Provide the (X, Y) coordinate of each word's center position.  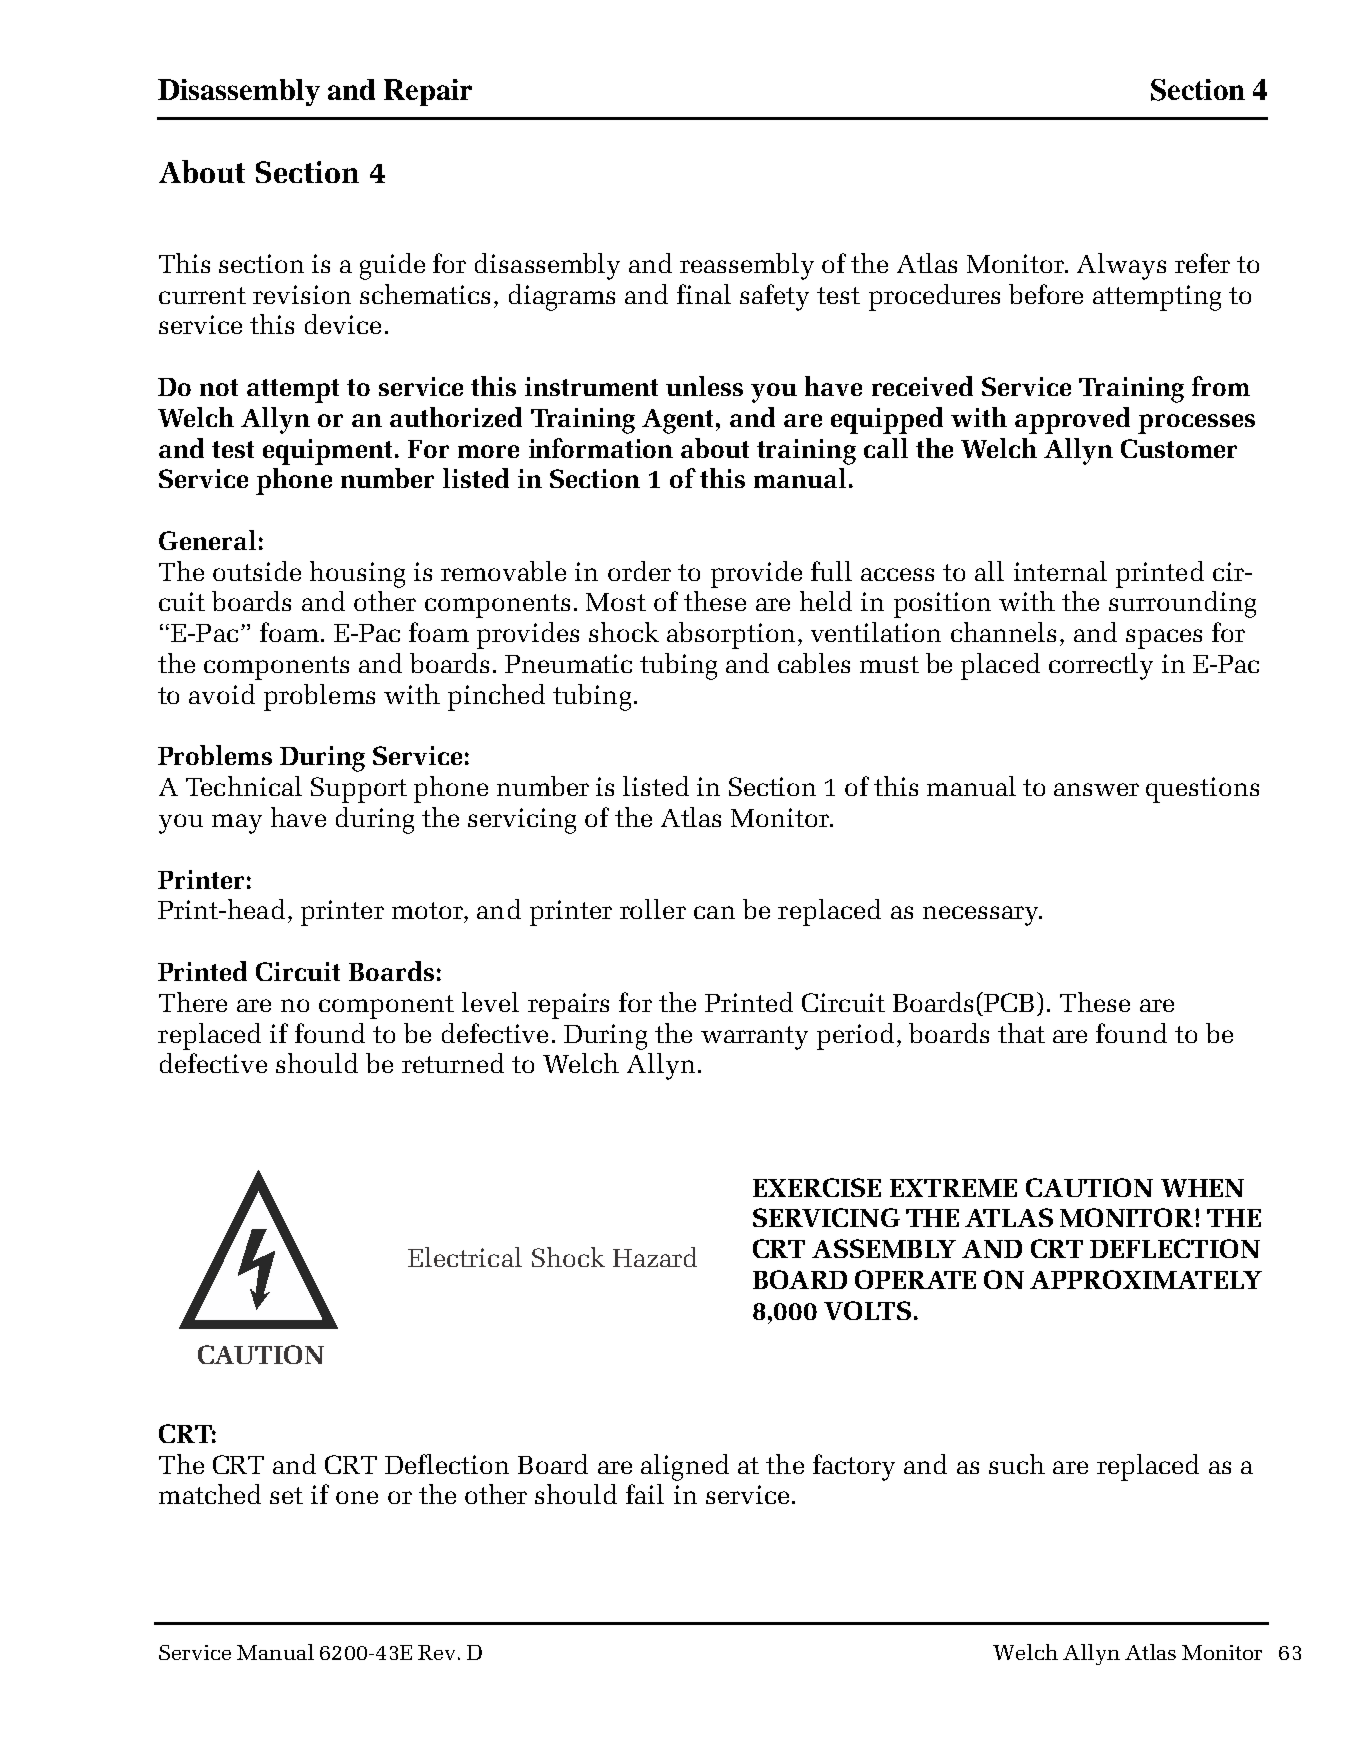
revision (302, 294)
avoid (222, 694)
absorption (731, 635)
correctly (1101, 666)
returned (453, 1063)
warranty (754, 1038)
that (1021, 1033)
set (286, 1495)
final (704, 294)
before (1046, 294)
